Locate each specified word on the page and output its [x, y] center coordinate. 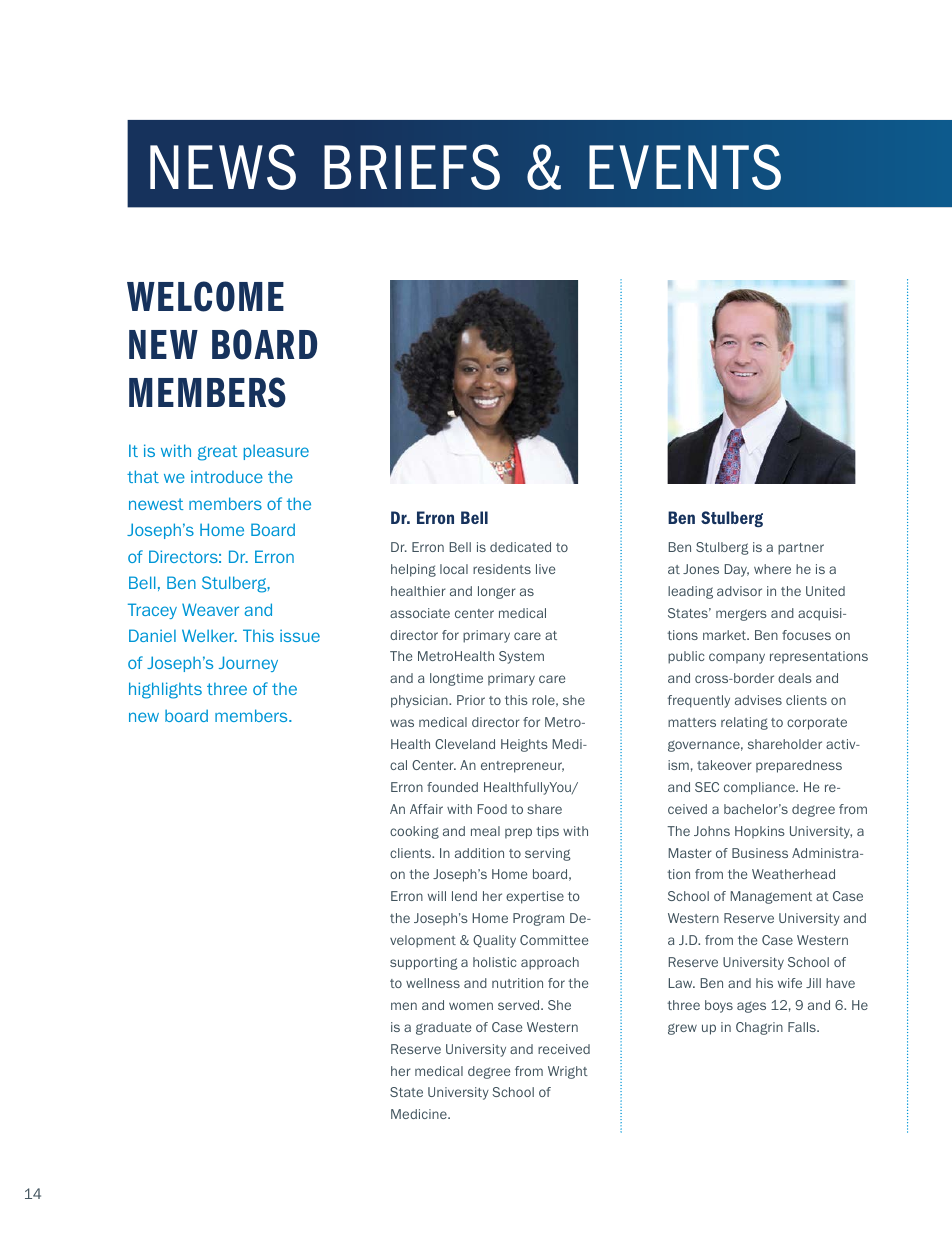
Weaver [210, 609]
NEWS [223, 167]
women [471, 1006]
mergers [741, 615]
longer [497, 592]
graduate [443, 1028]
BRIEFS [412, 167]
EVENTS [685, 167]
